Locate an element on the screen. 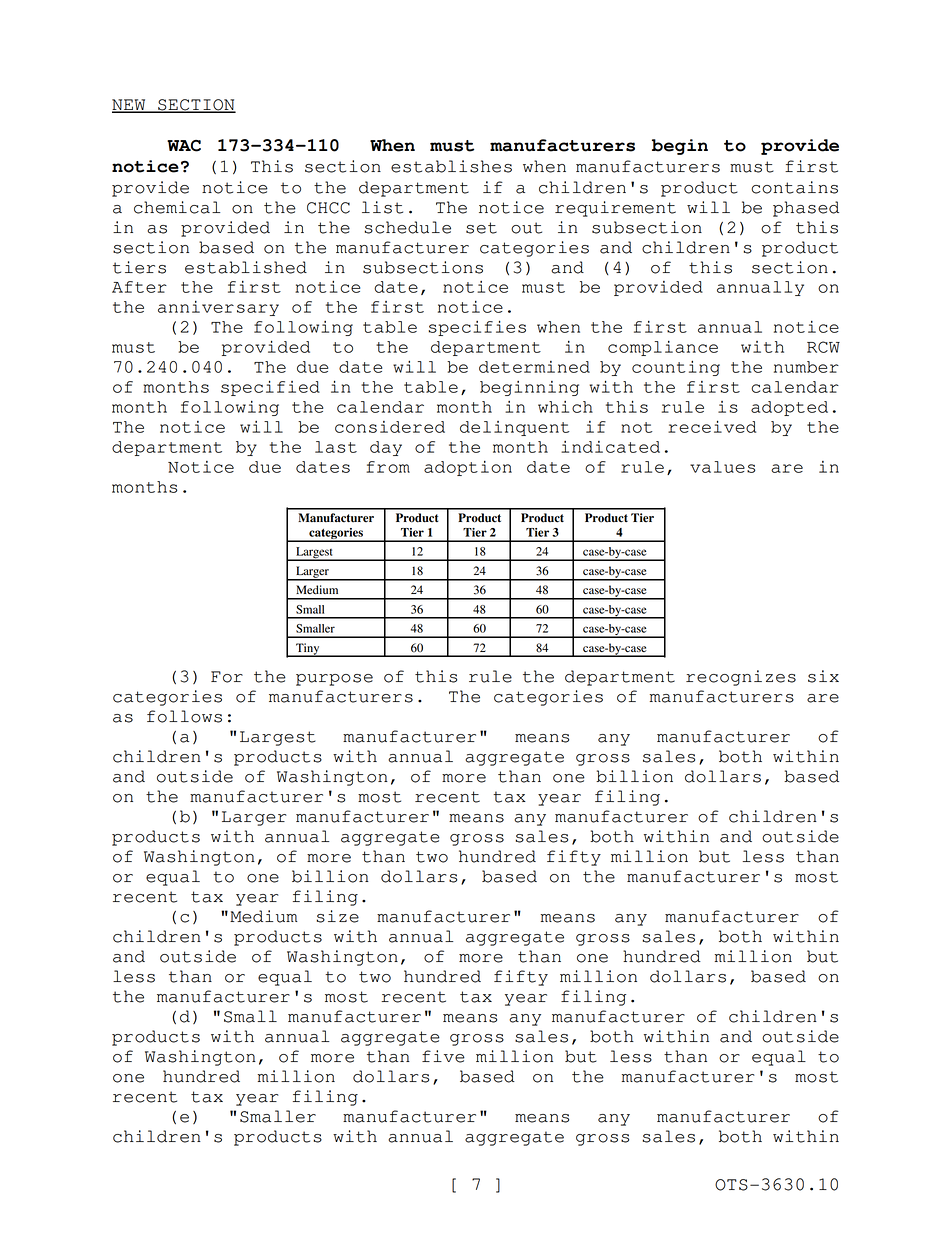 The width and height of the screenshot is (952, 1233). contains is located at coordinates (794, 187).
